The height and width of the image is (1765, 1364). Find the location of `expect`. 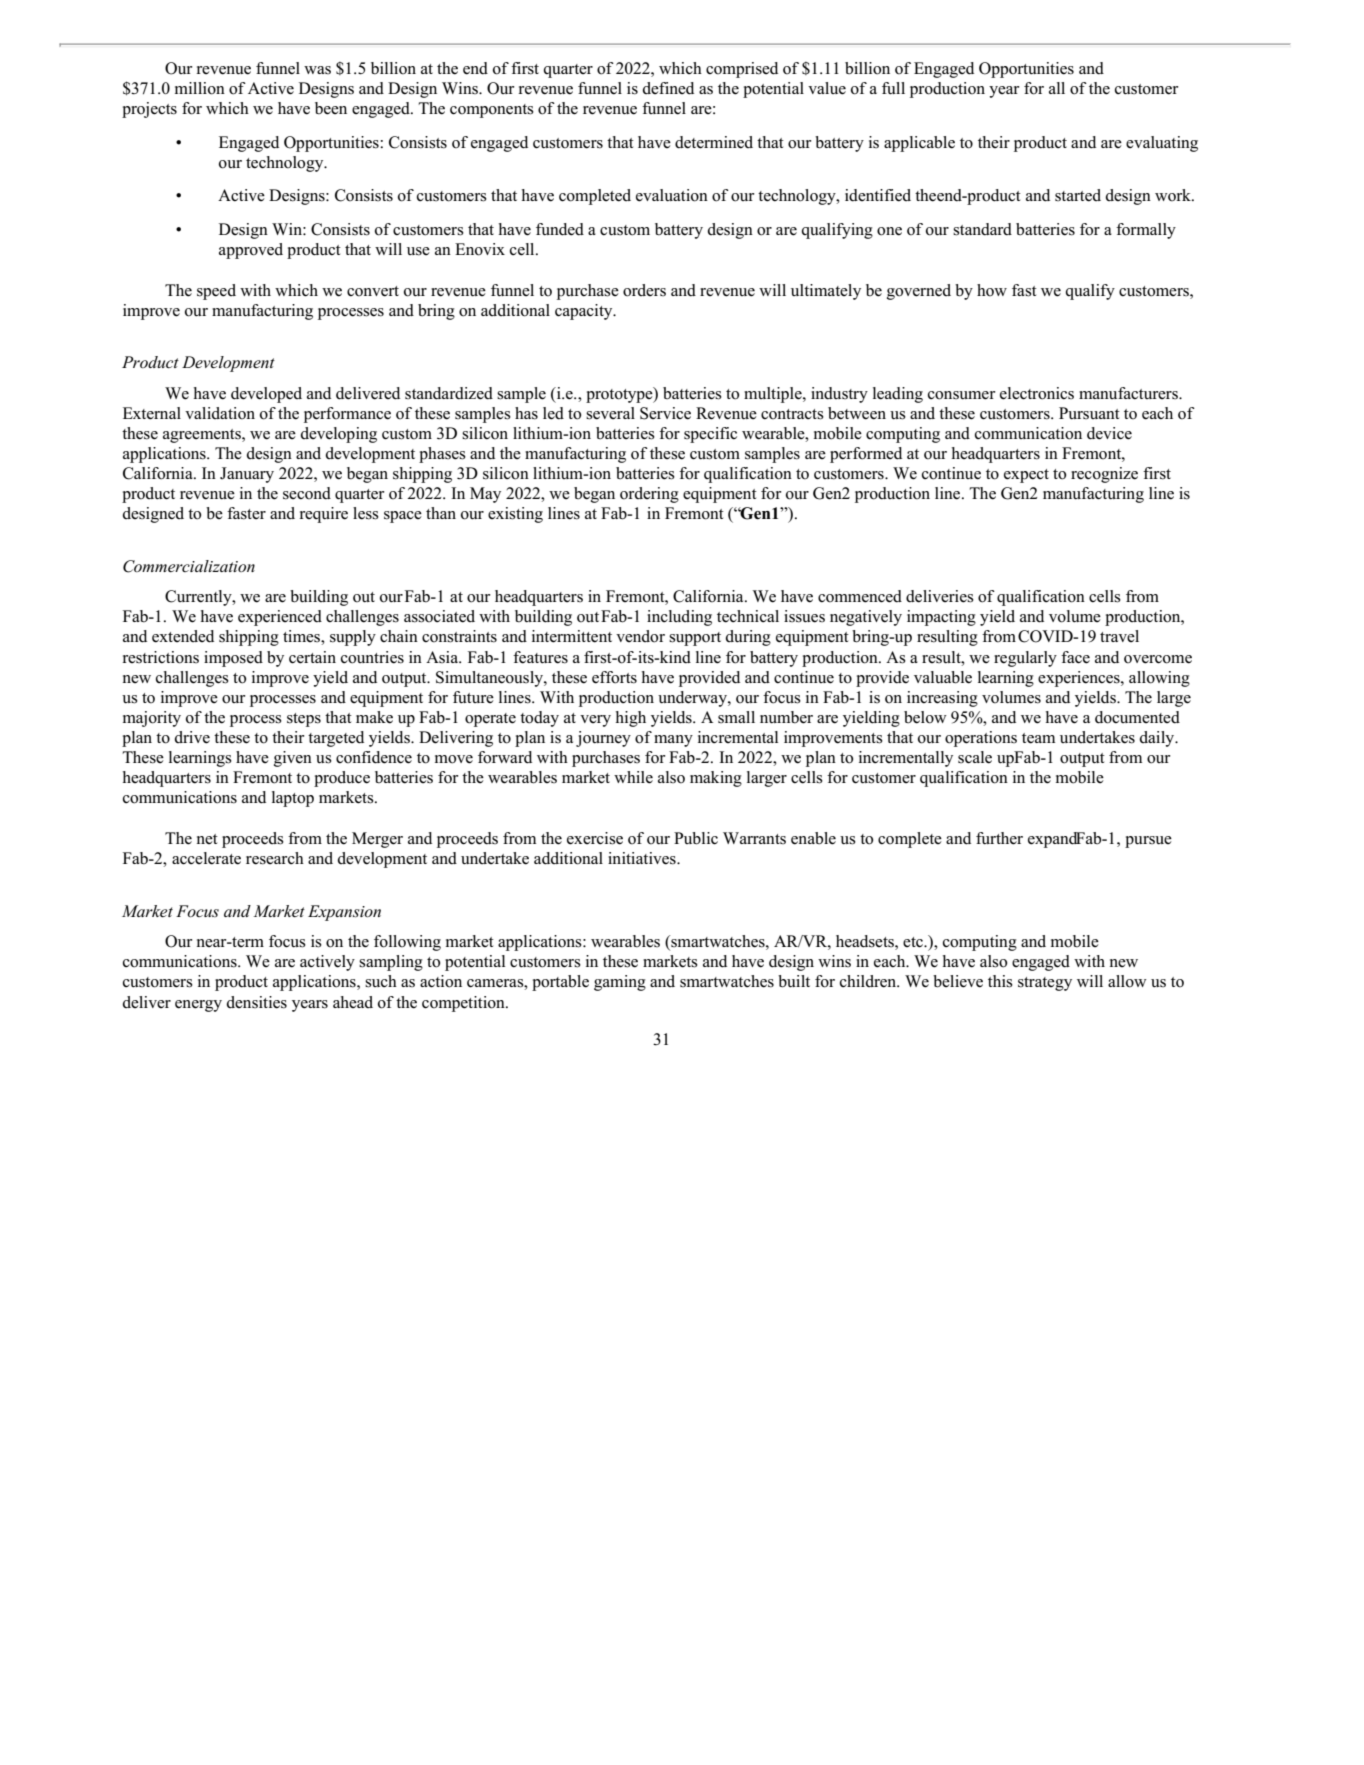

expect is located at coordinates (1026, 476).
